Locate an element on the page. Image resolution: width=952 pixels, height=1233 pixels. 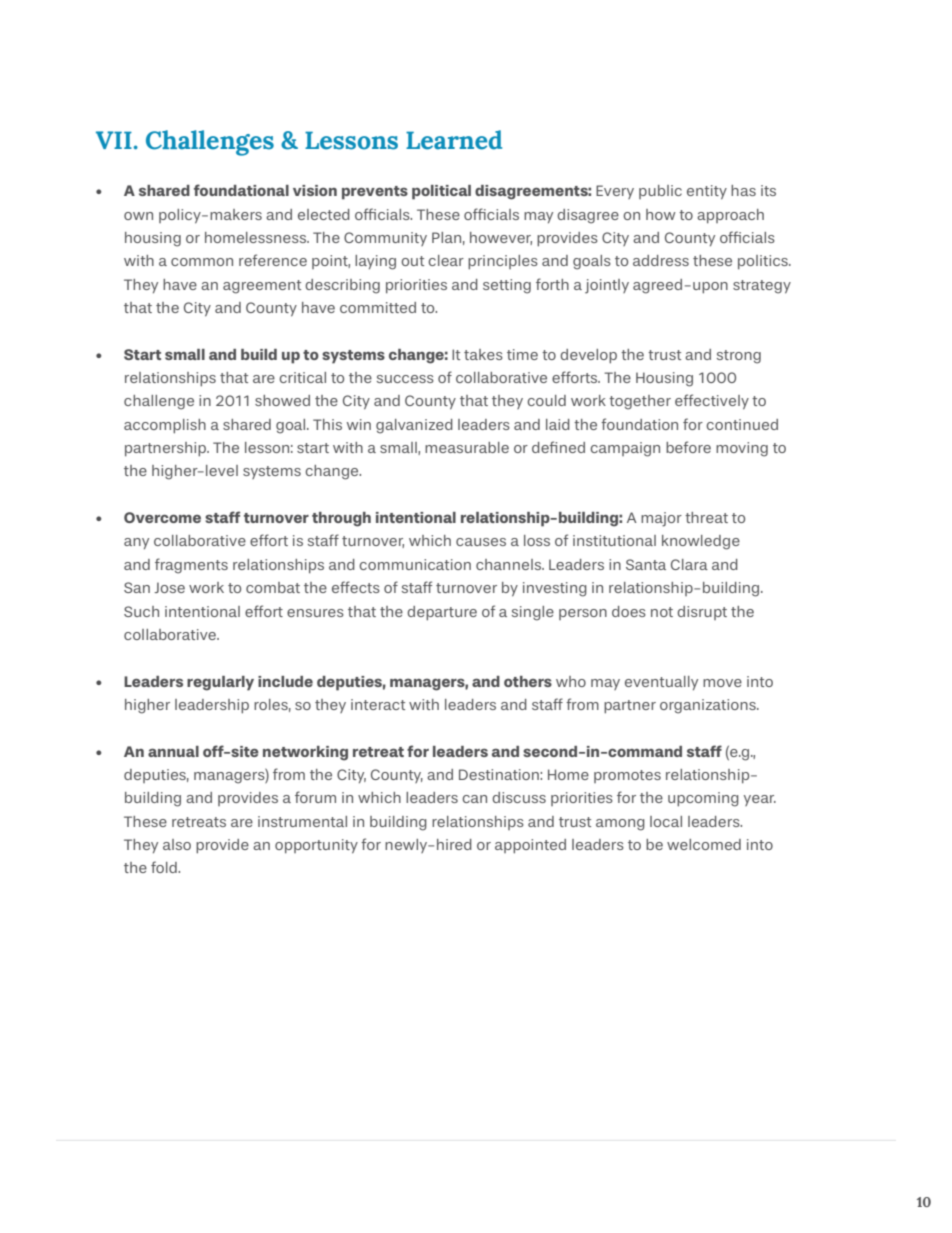
Overcome is located at coordinates (162, 517).
